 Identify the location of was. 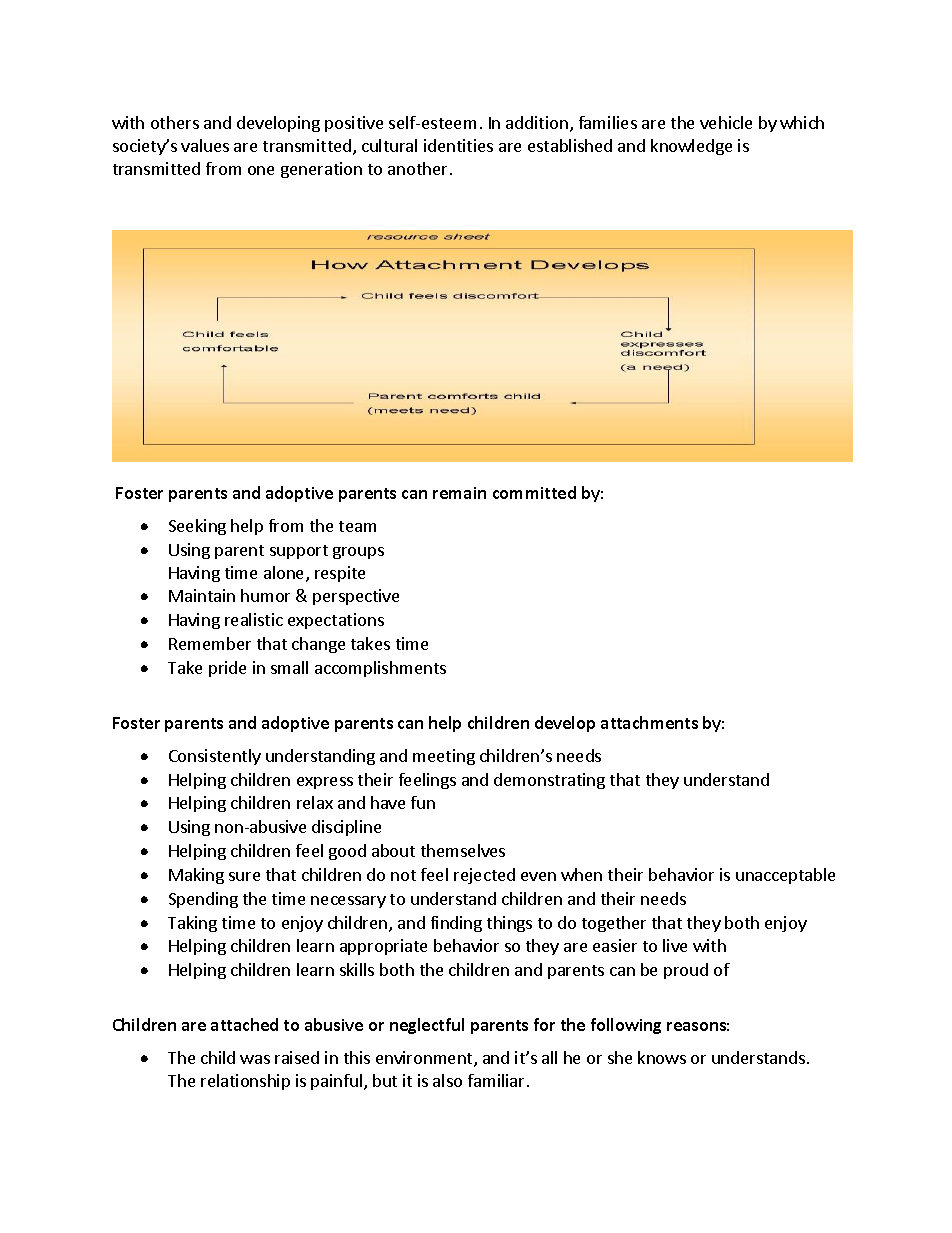
(255, 1059).
